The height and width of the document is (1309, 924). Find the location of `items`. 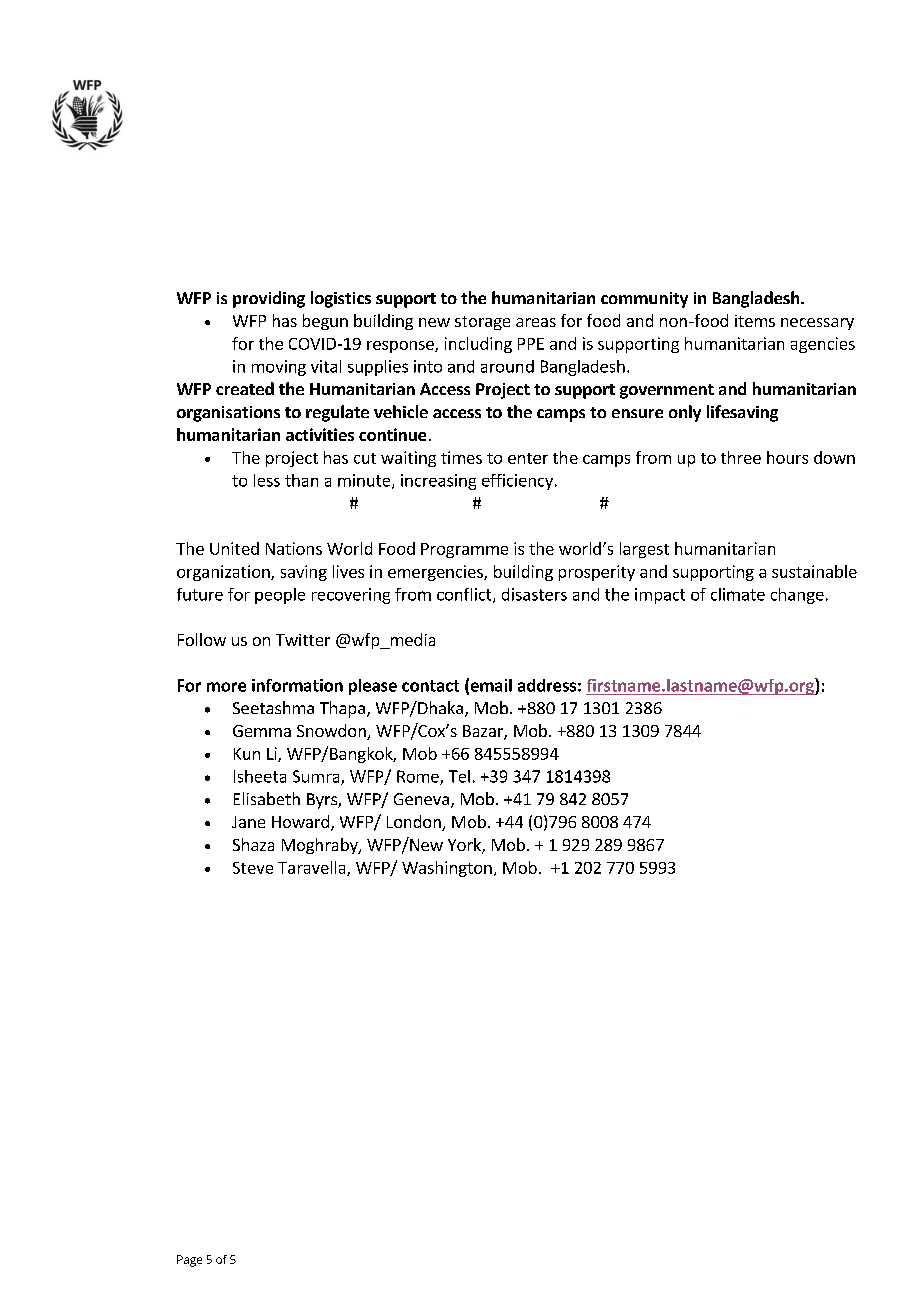

items is located at coordinates (755, 321).
